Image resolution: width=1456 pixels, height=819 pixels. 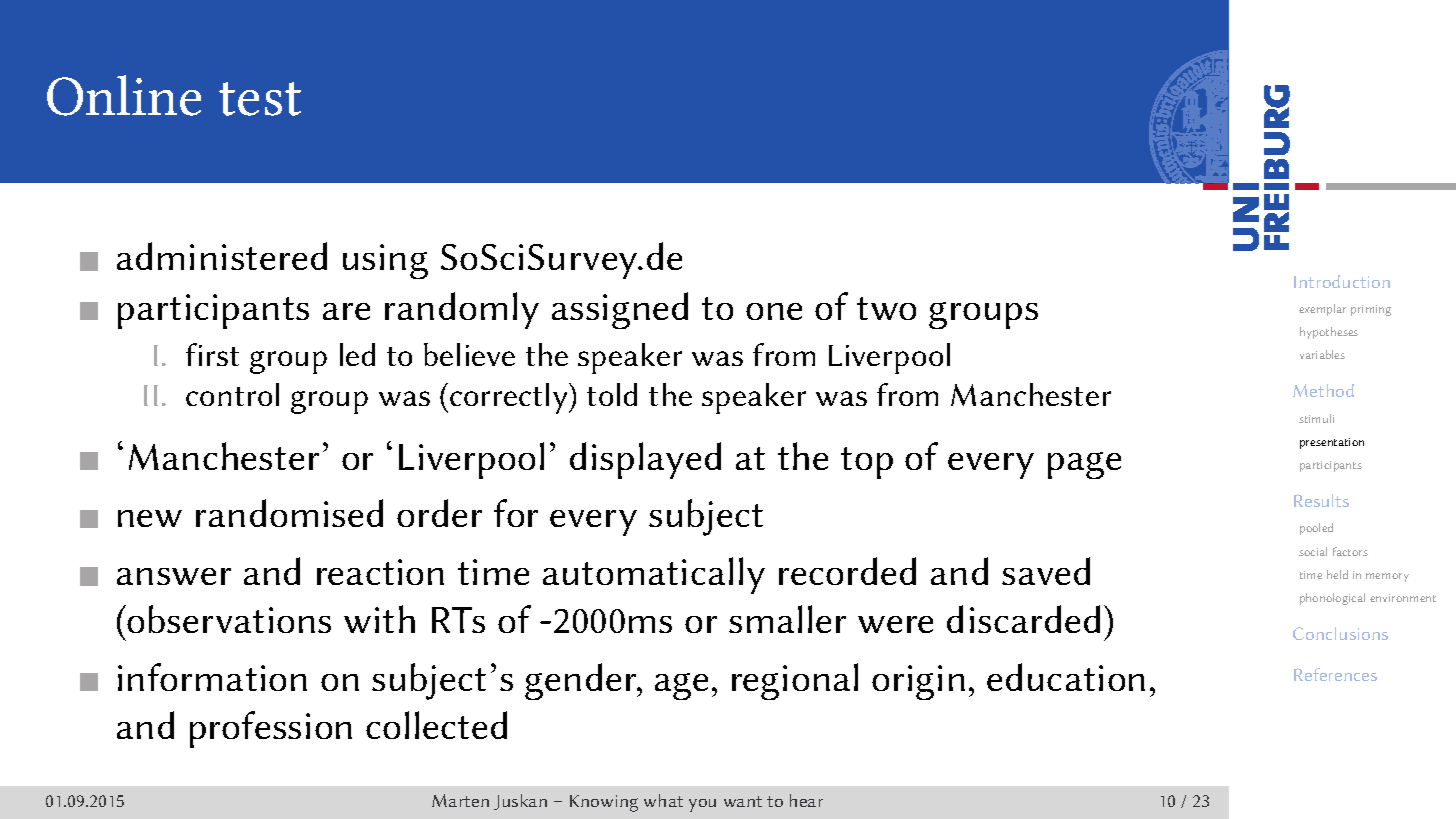 I want to click on one, so click(x=774, y=311).
